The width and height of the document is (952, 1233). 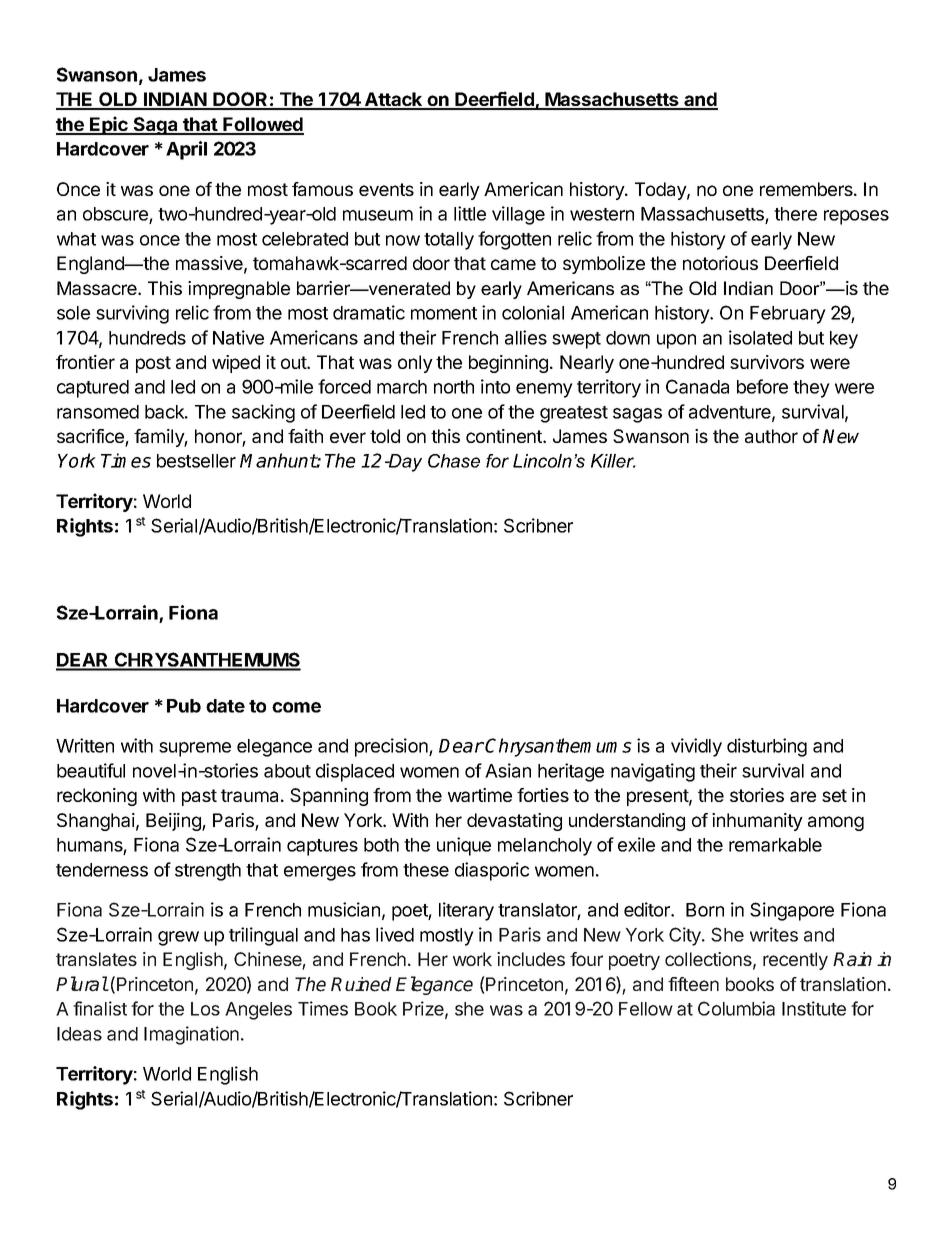 What do you see at coordinates (184, 706) in the document?
I see `Pub` at bounding box center [184, 706].
